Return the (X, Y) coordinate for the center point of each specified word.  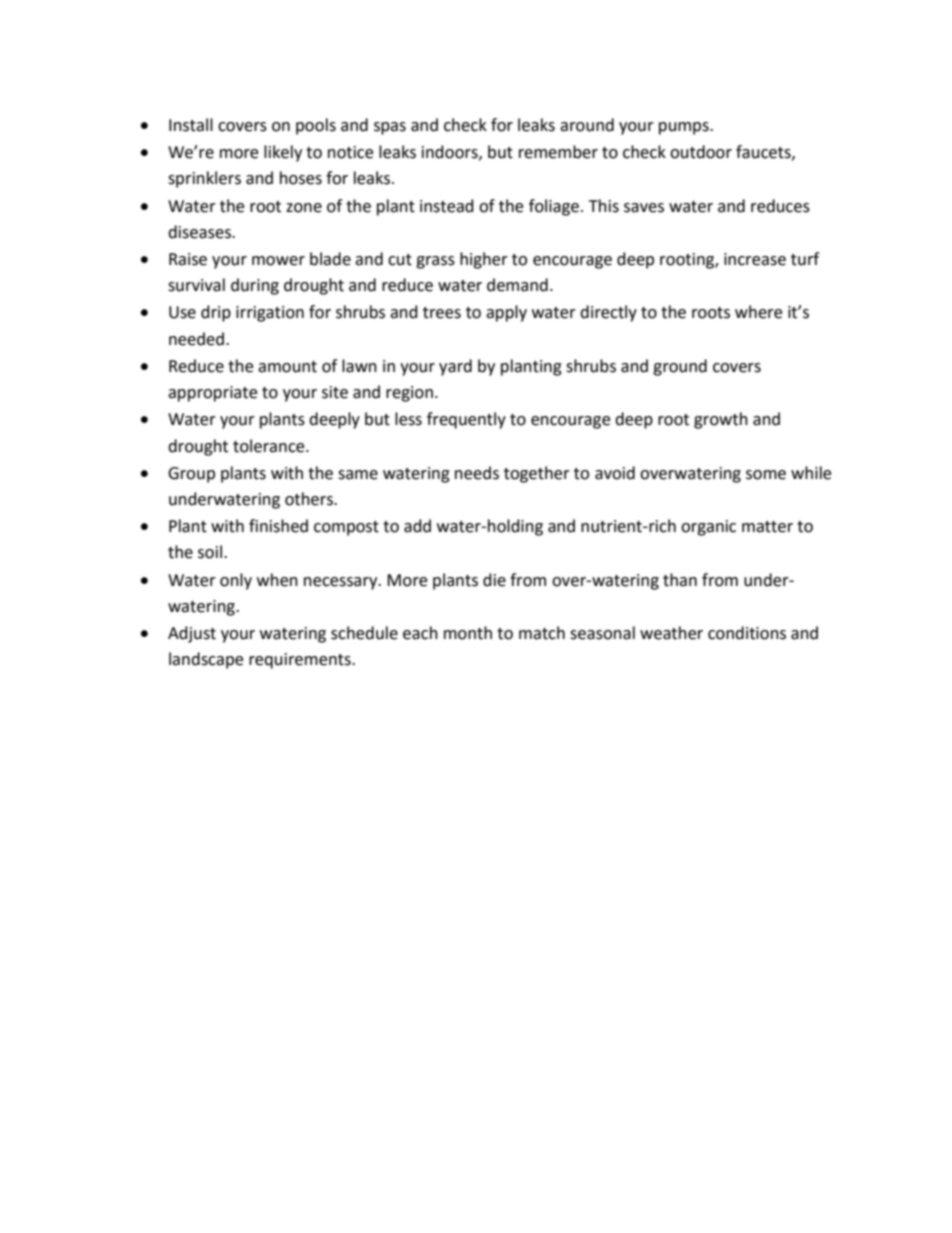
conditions (747, 633)
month (468, 633)
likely (283, 153)
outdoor (701, 152)
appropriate (212, 394)
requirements (301, 661)
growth (721, 420)
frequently (466, 420)
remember (558, 152)
